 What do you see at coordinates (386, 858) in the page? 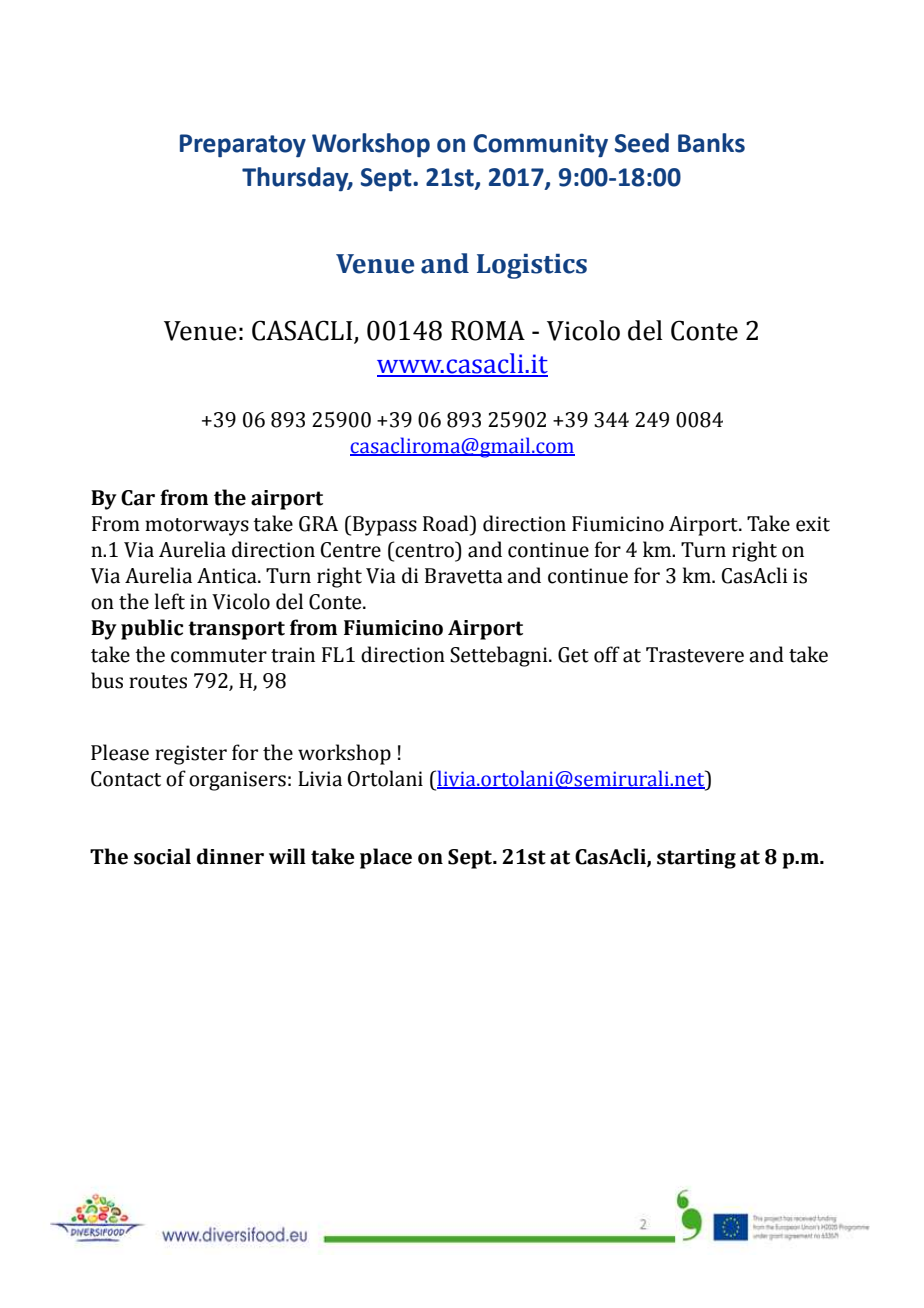
I see `place` at bounding box center [386, 858].
